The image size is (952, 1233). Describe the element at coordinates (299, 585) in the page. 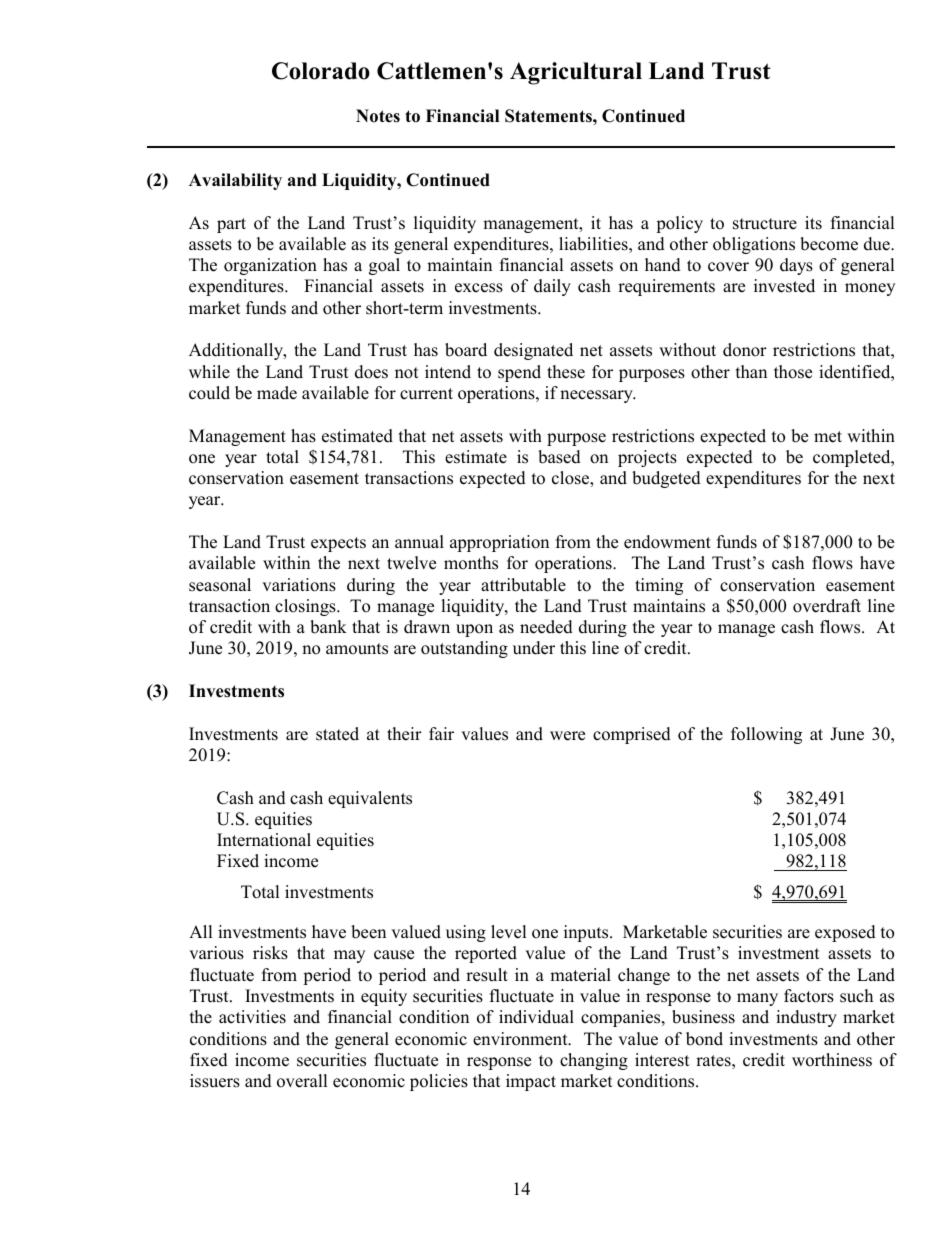

I see `variations` at that location.
